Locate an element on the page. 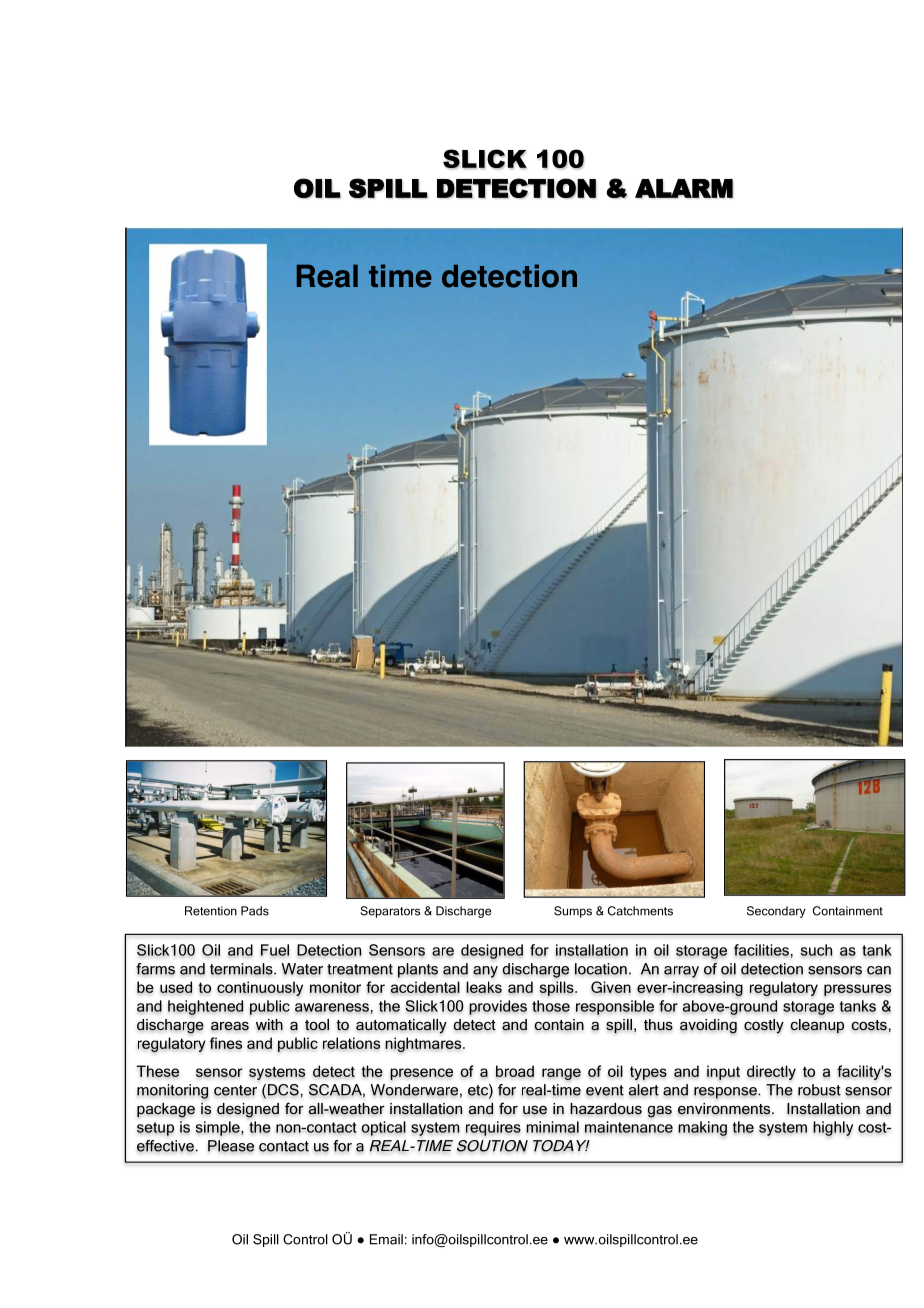 Image resolution: width=924 pixels, height=1308 pixels. Sumps is located at coordinates (573, 912).
